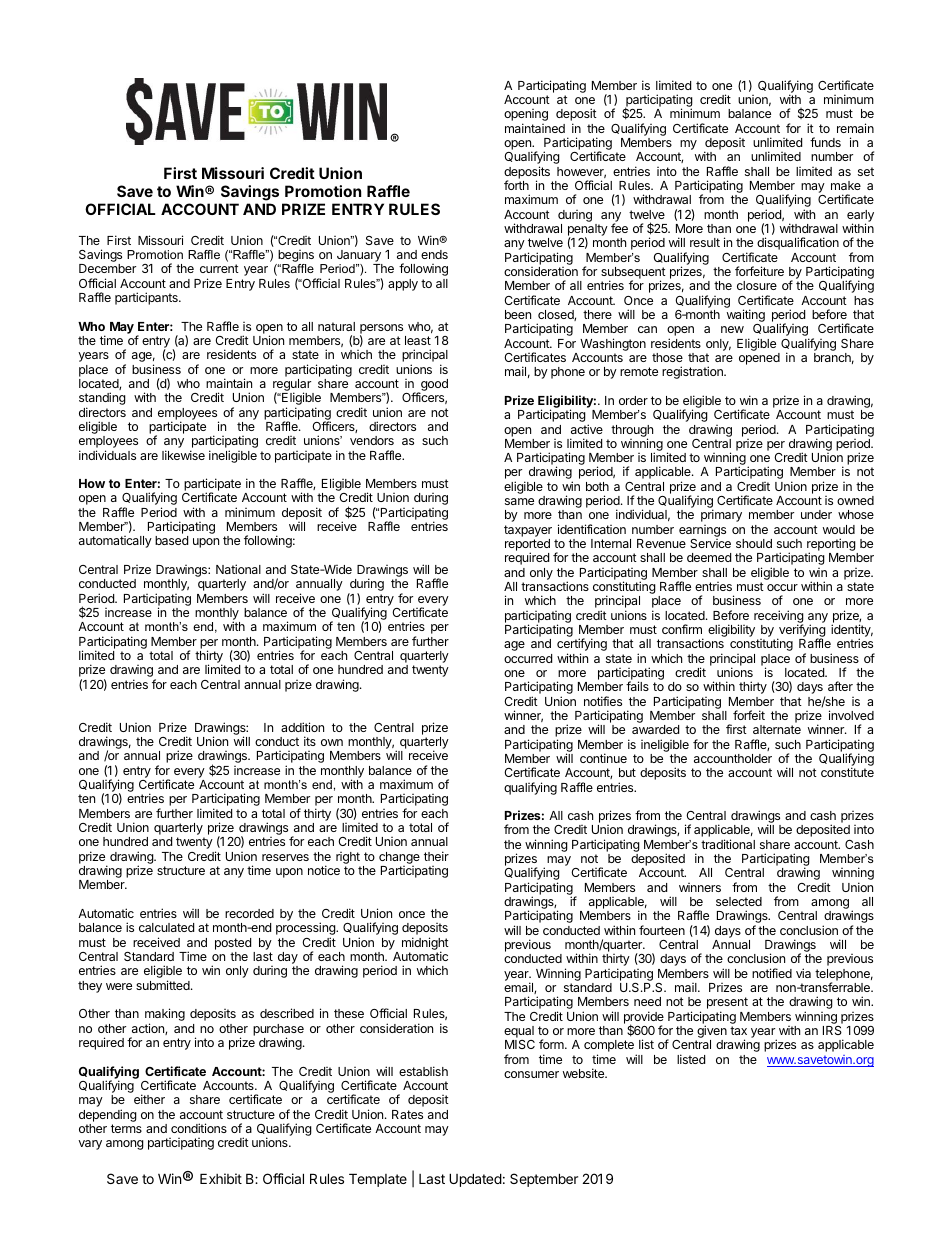  I want to click on conditions, so click(199, 1128).
